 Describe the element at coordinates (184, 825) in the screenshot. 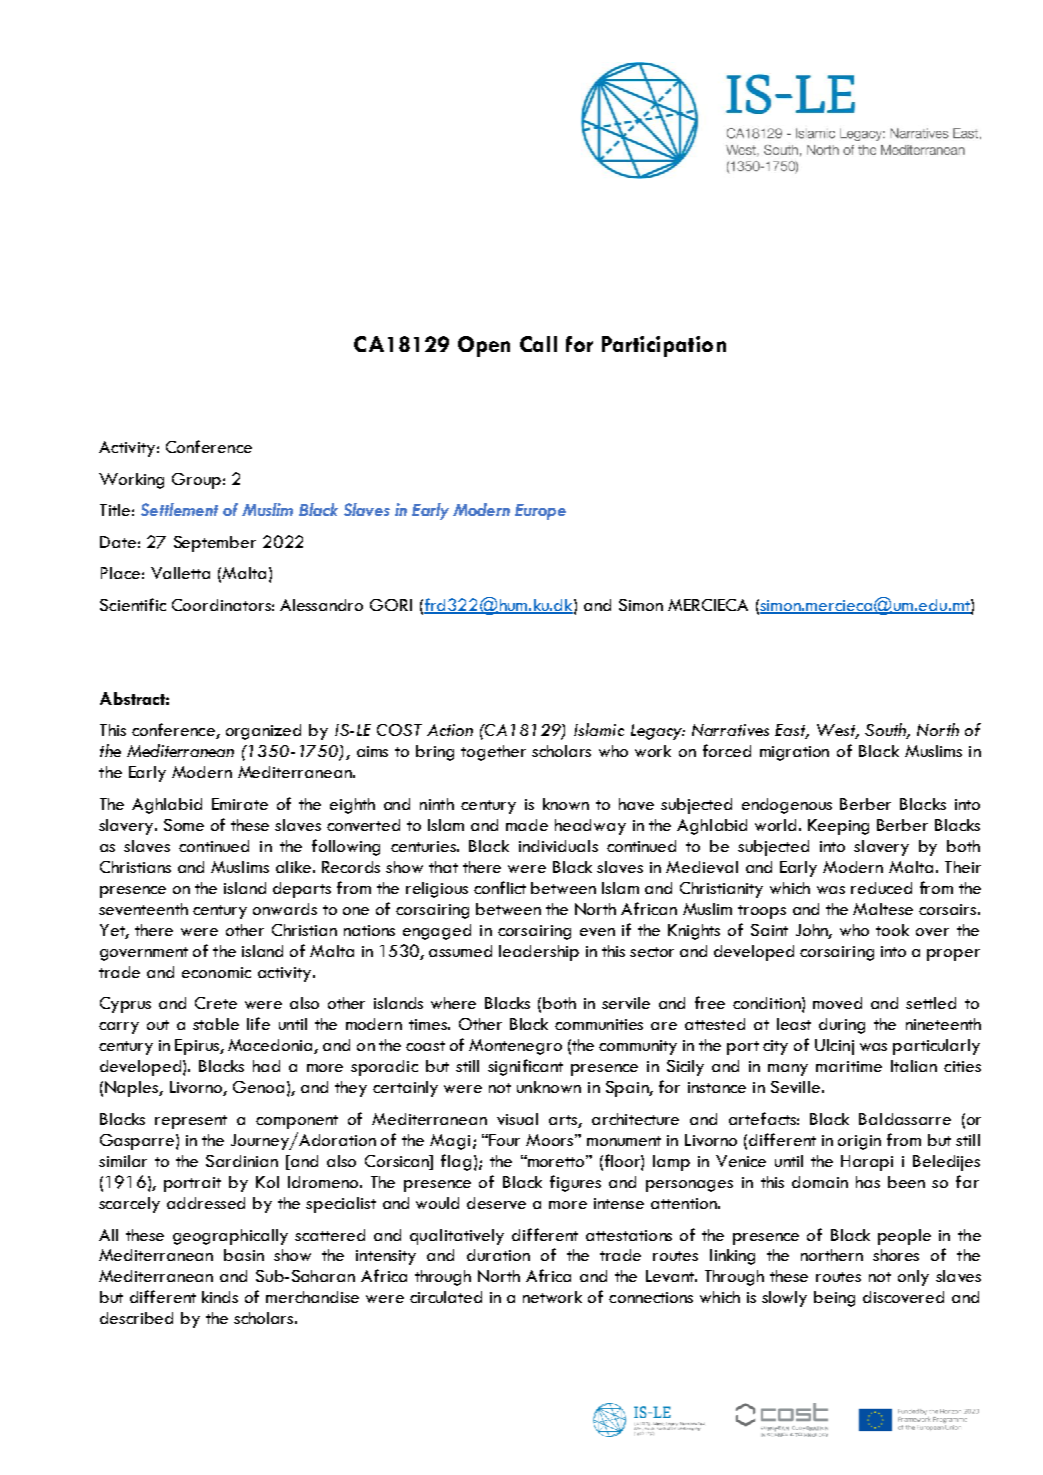

I see `Some` at that location.
